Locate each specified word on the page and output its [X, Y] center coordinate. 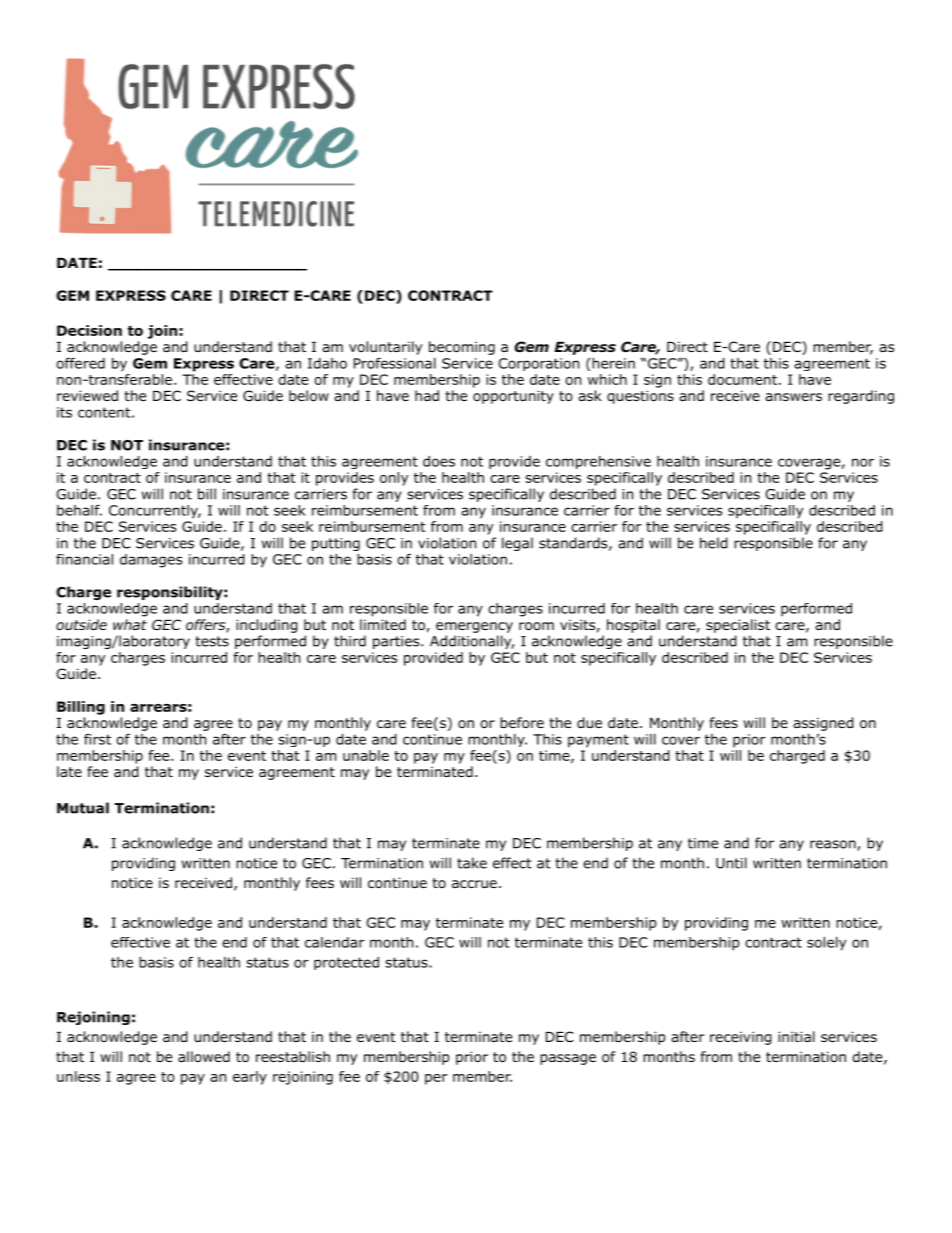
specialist [738, 626]
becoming [462, 348]
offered [80, 363]
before [522, 723]
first [97, 739]
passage [568, 1059]
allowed [204, 1056]
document [742, 379]
